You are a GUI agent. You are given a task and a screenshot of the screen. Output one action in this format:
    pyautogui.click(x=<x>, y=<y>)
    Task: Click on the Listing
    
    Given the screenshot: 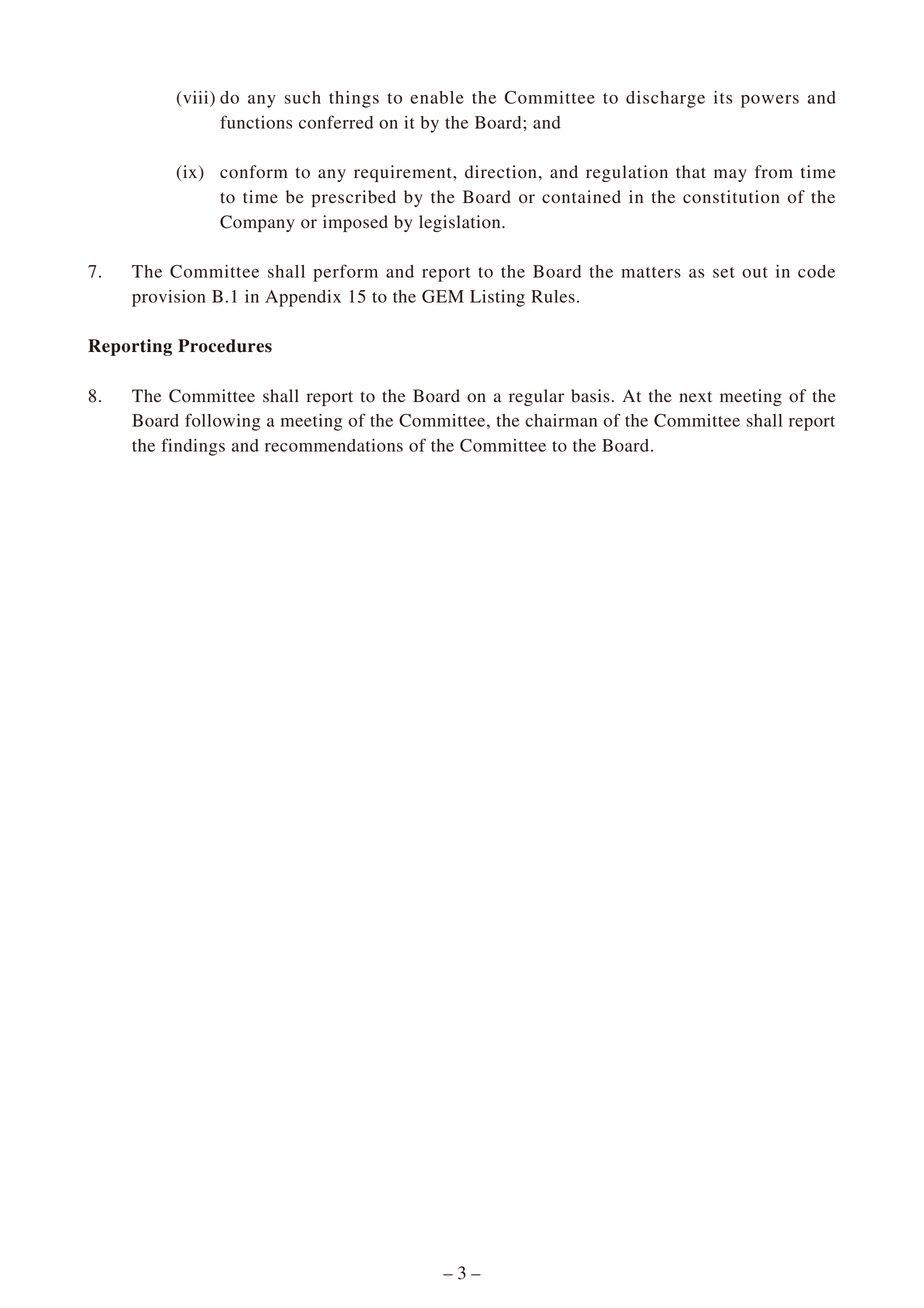 What is the action you would take?
    pyautogui.click(x=497, y=298)
